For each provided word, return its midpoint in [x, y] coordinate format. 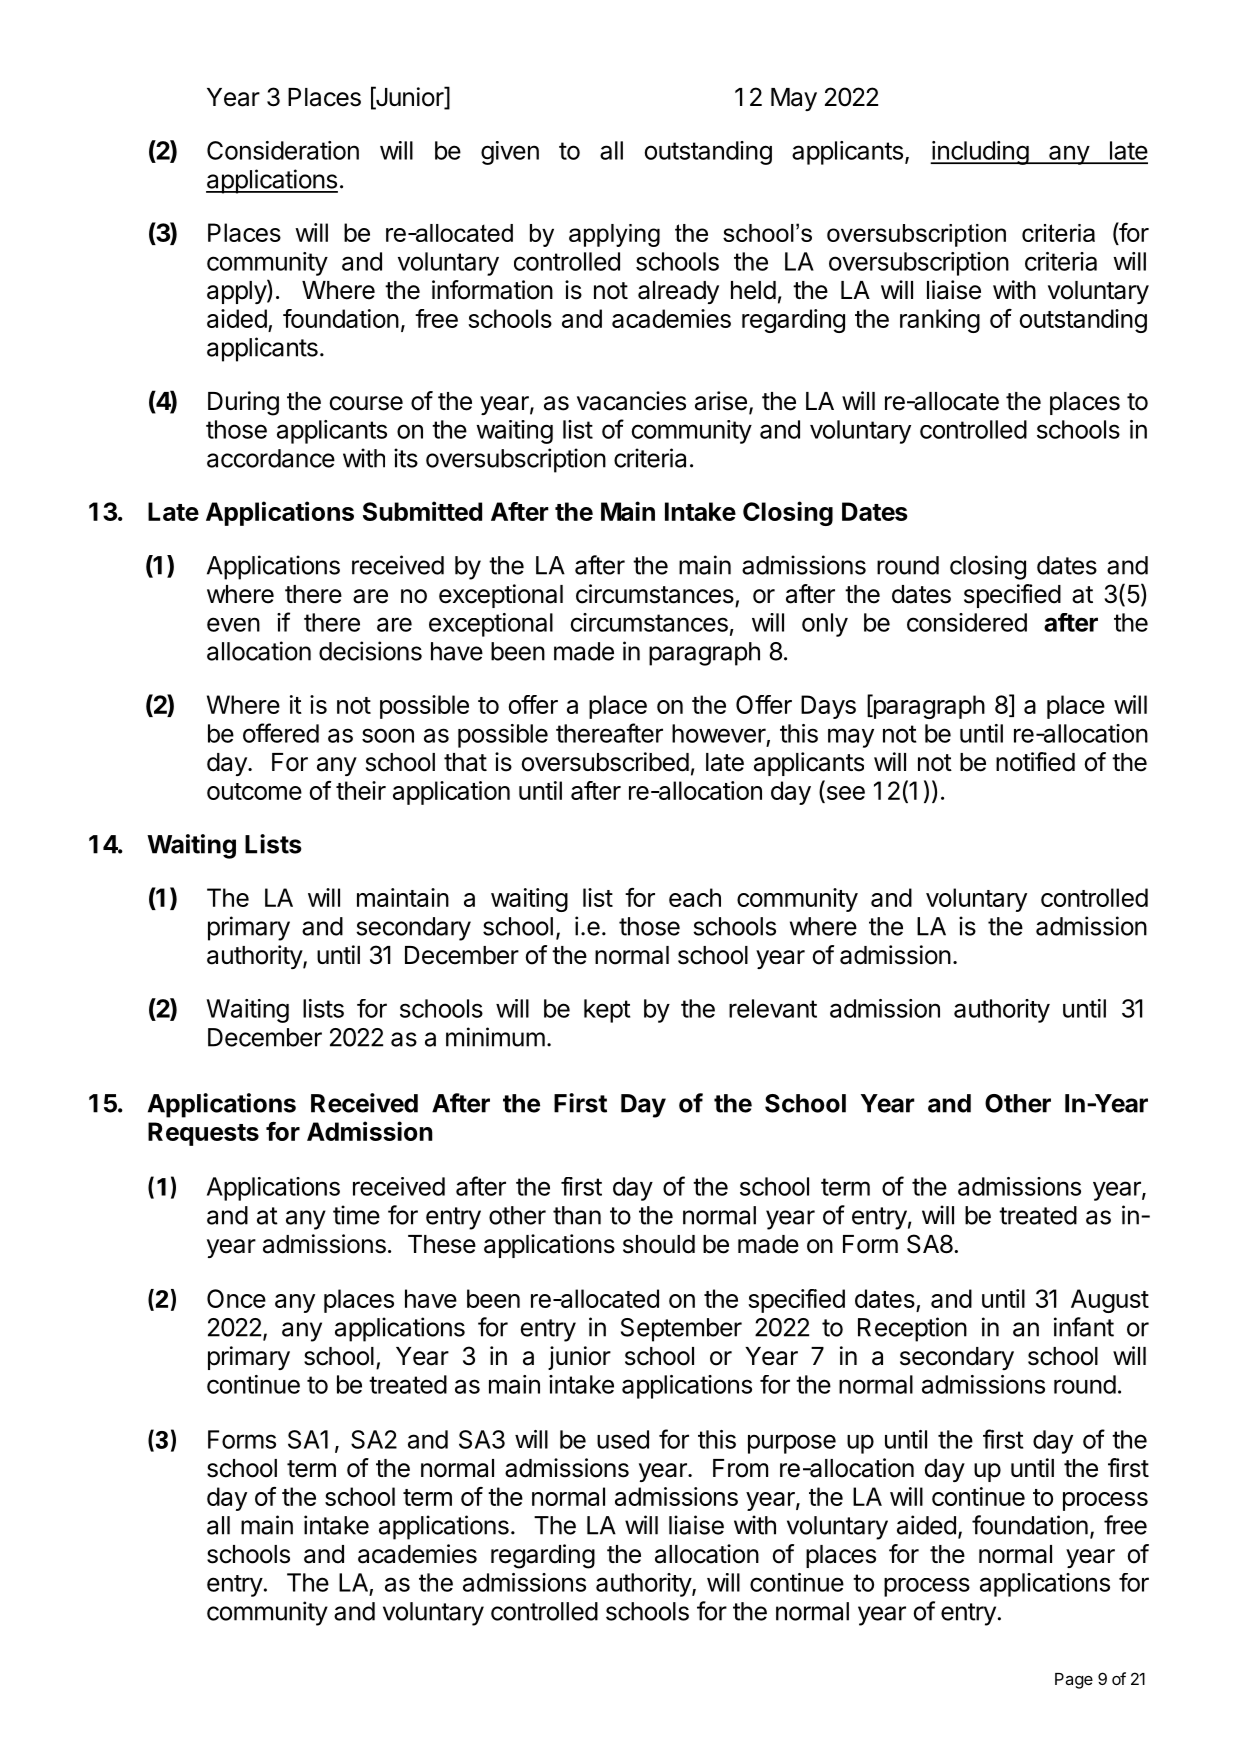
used [623, 1439]
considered [967, 622]
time [356, 1215]
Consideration [283, 150]
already [678, 292]
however [719, 733]
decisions [370, 651]
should [659, 1244]
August [1110, 1301]
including [980, 153]
